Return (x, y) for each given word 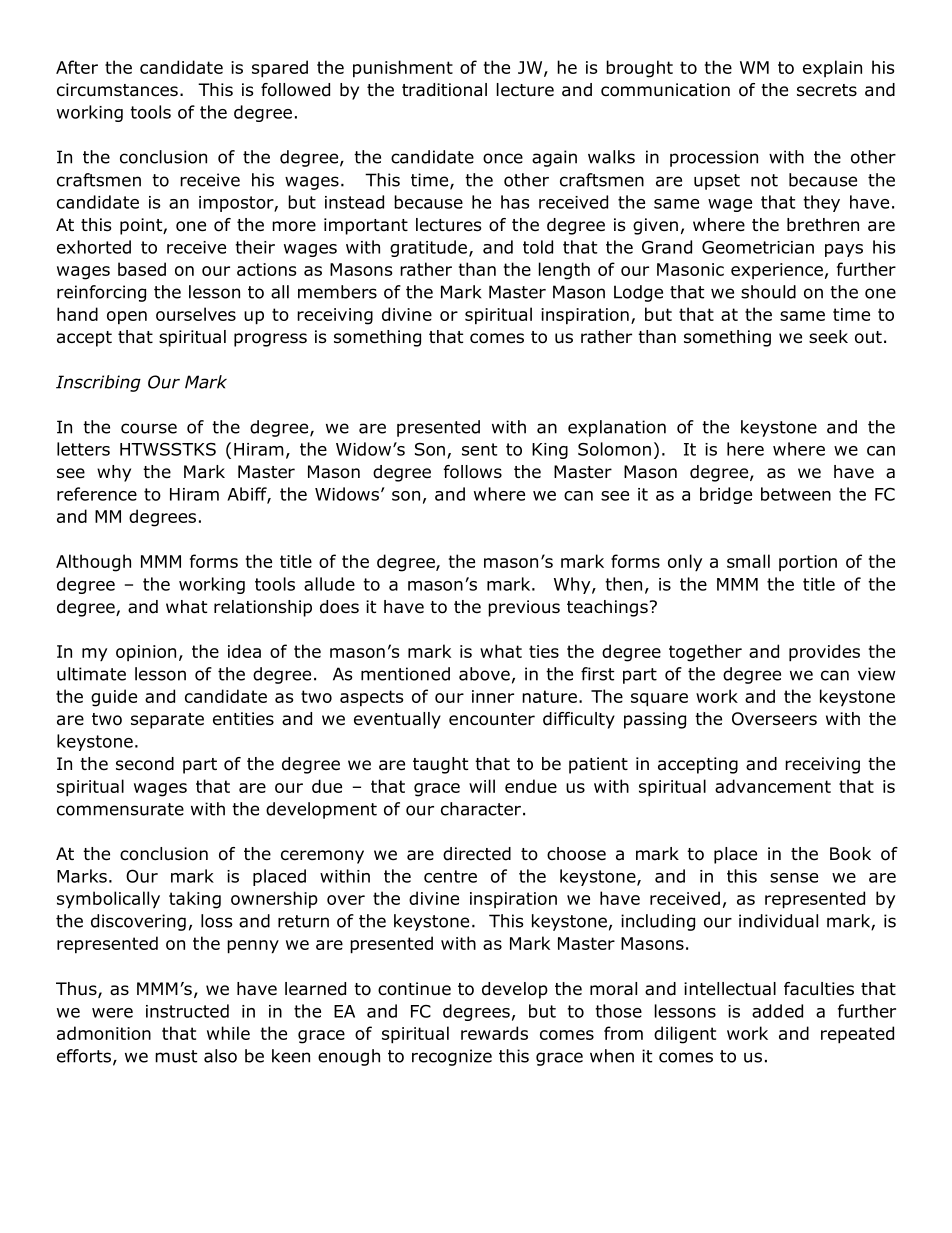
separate (167, 721)
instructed (187, 1011)
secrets (827, 90)
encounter (492, 719)
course (149, 428)
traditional (444, 90)
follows (473, 472)
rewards (494, 1033)
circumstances (117, 90)
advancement (773, 786)
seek (828, 337)
